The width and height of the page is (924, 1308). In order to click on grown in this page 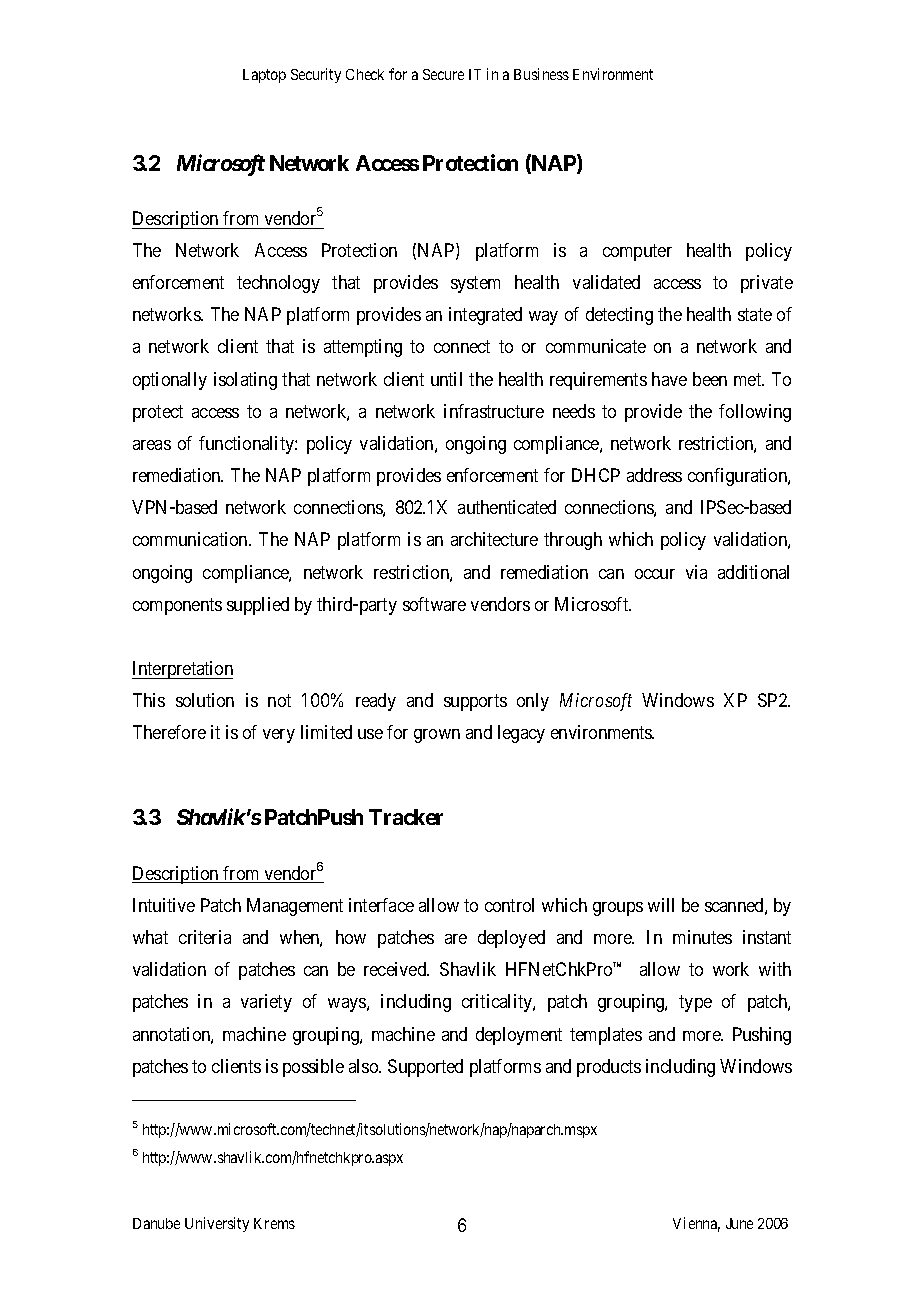, I will do `click(437, 736)`.
